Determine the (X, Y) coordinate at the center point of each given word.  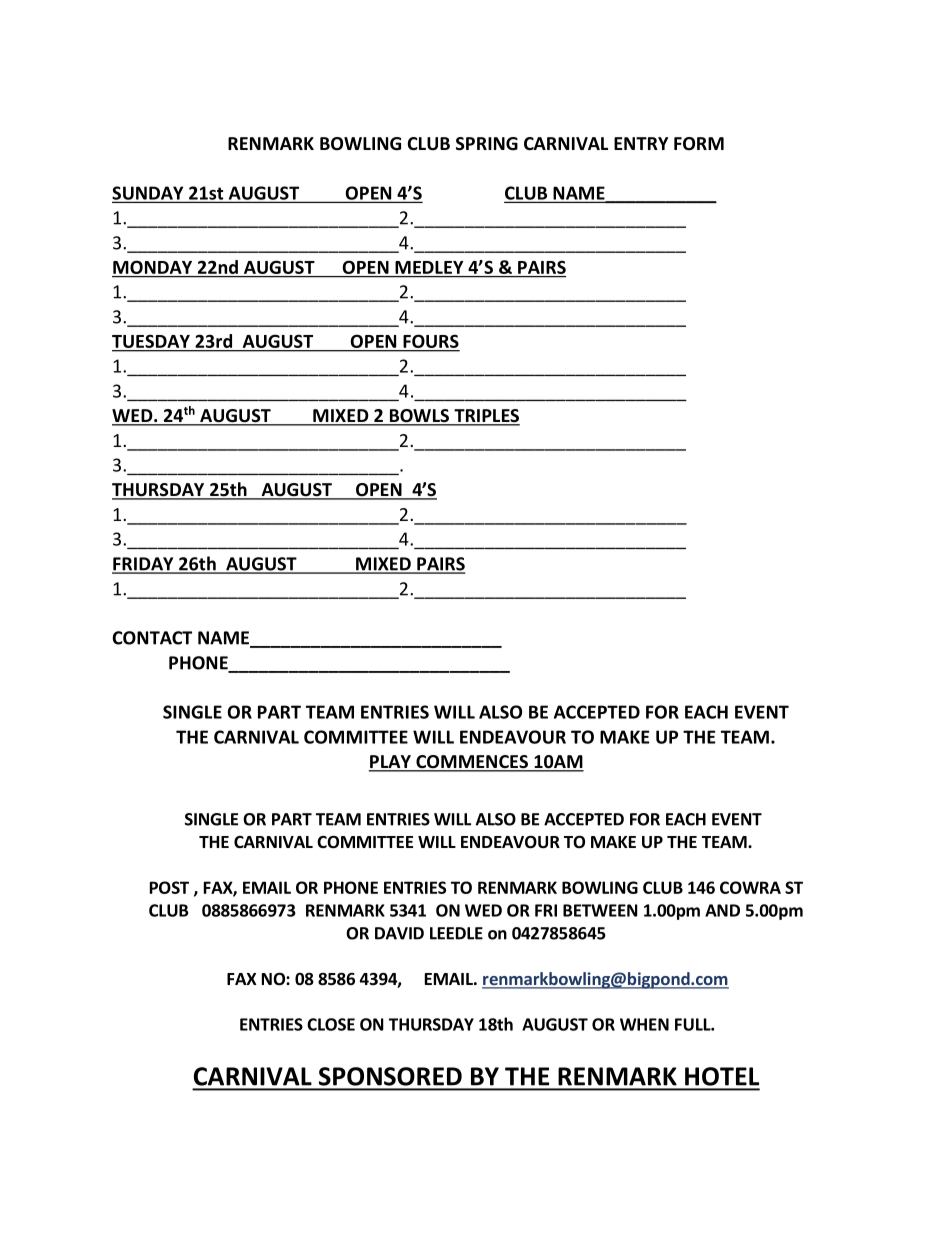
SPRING (487, 144)
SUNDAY (149, 194)
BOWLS (419, 417)
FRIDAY (144, 565)
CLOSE (331, 1024)
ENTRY (641, 143)
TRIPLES (486, 417)
